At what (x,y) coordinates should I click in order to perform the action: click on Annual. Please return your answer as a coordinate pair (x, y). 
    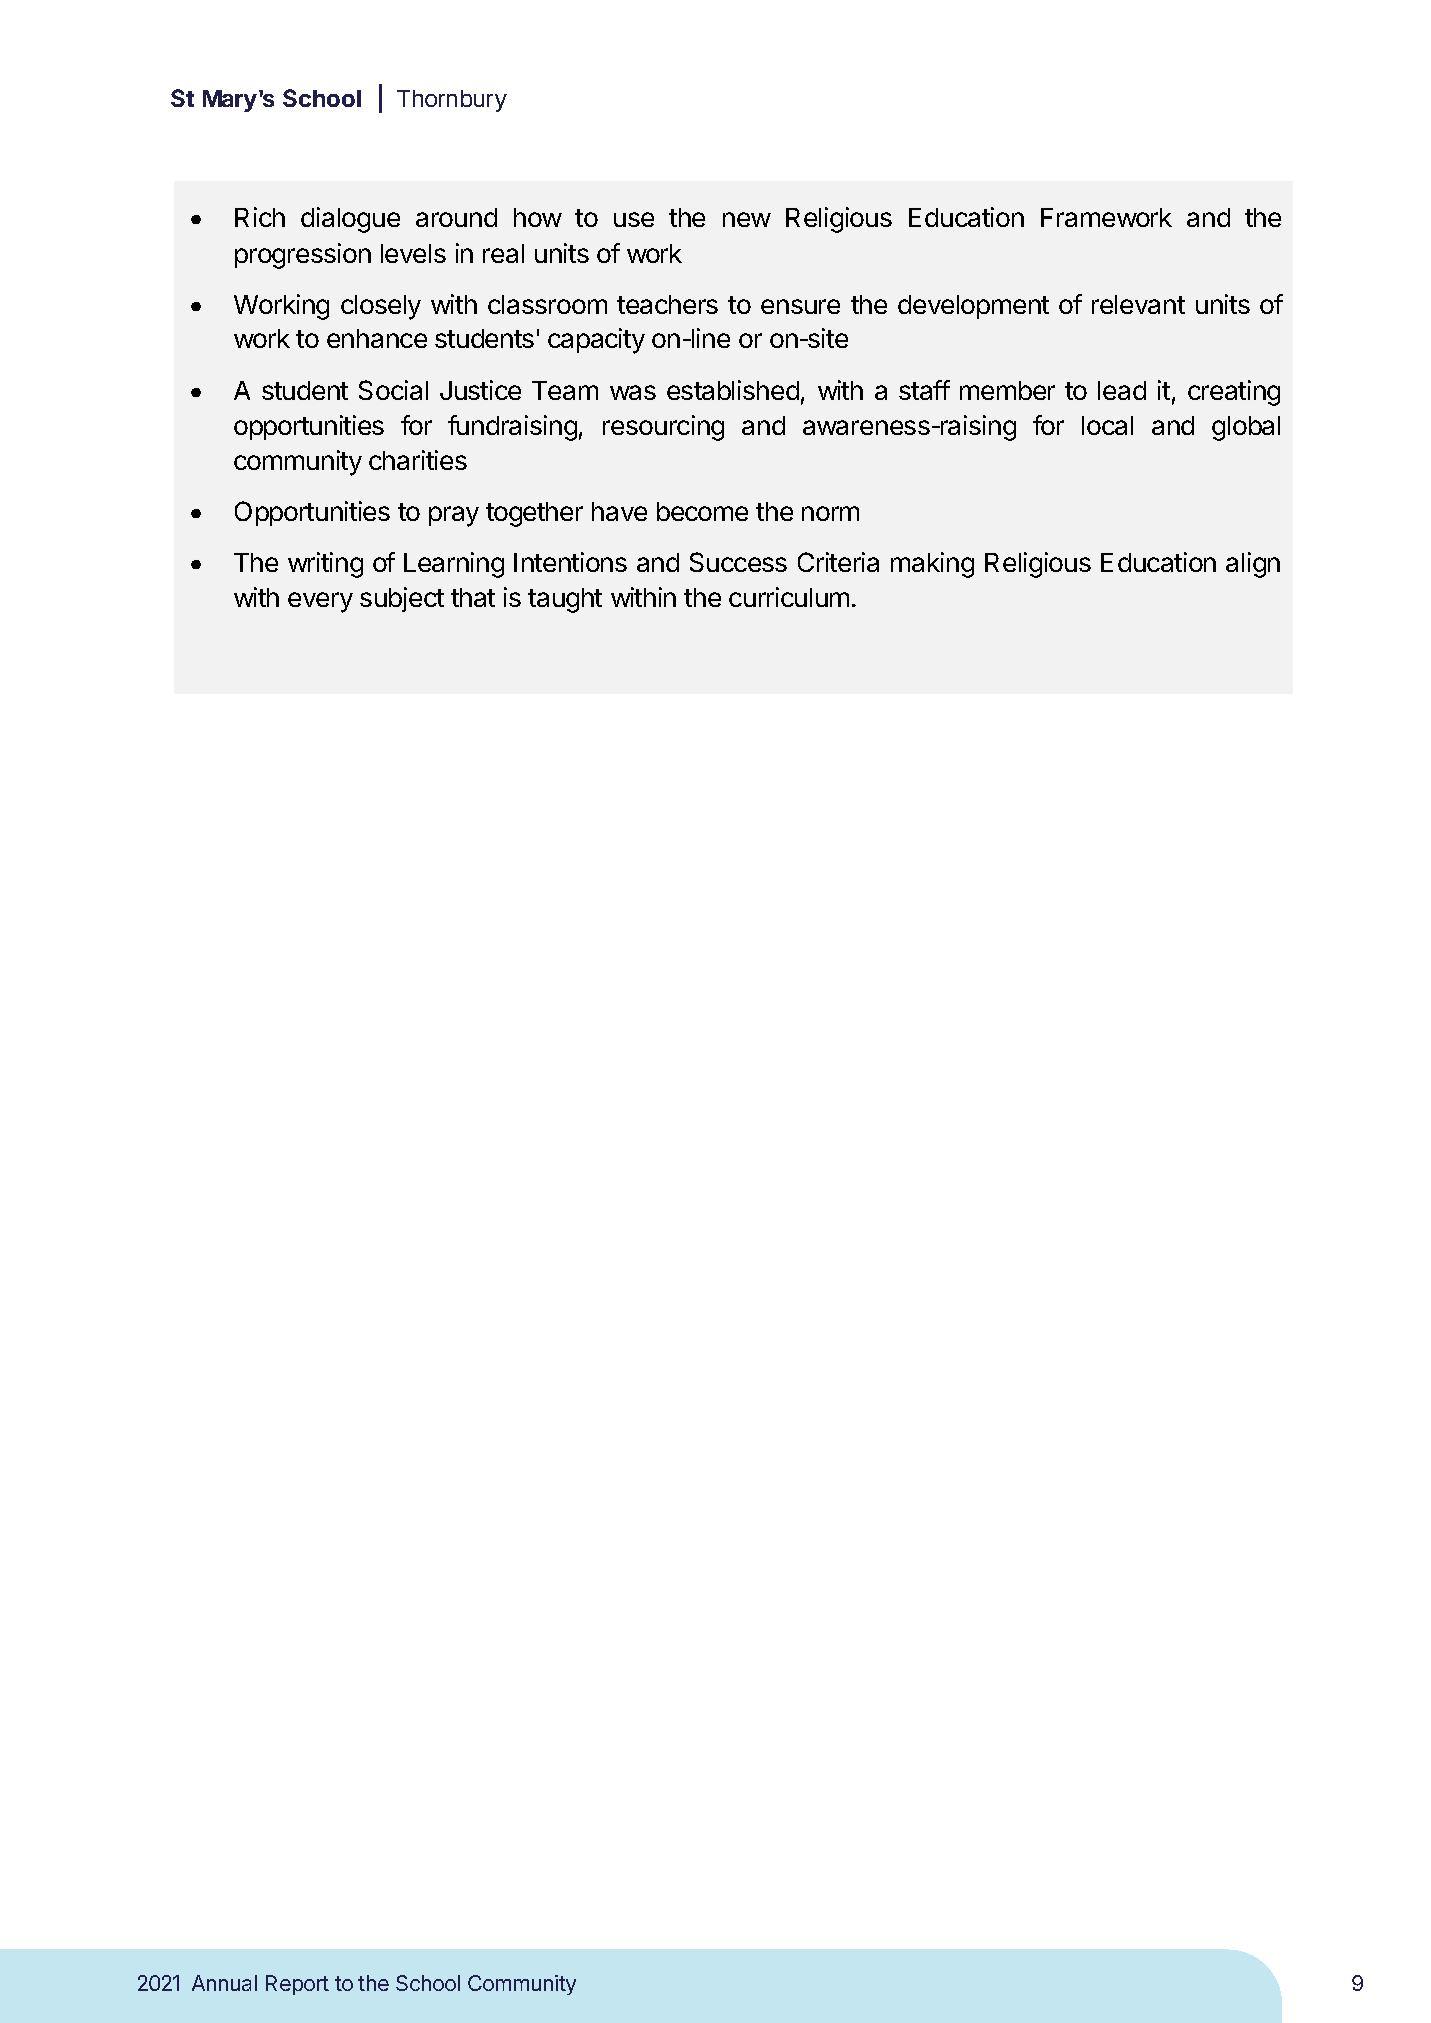
    Looking at the image, I should click on (224, 1983).
